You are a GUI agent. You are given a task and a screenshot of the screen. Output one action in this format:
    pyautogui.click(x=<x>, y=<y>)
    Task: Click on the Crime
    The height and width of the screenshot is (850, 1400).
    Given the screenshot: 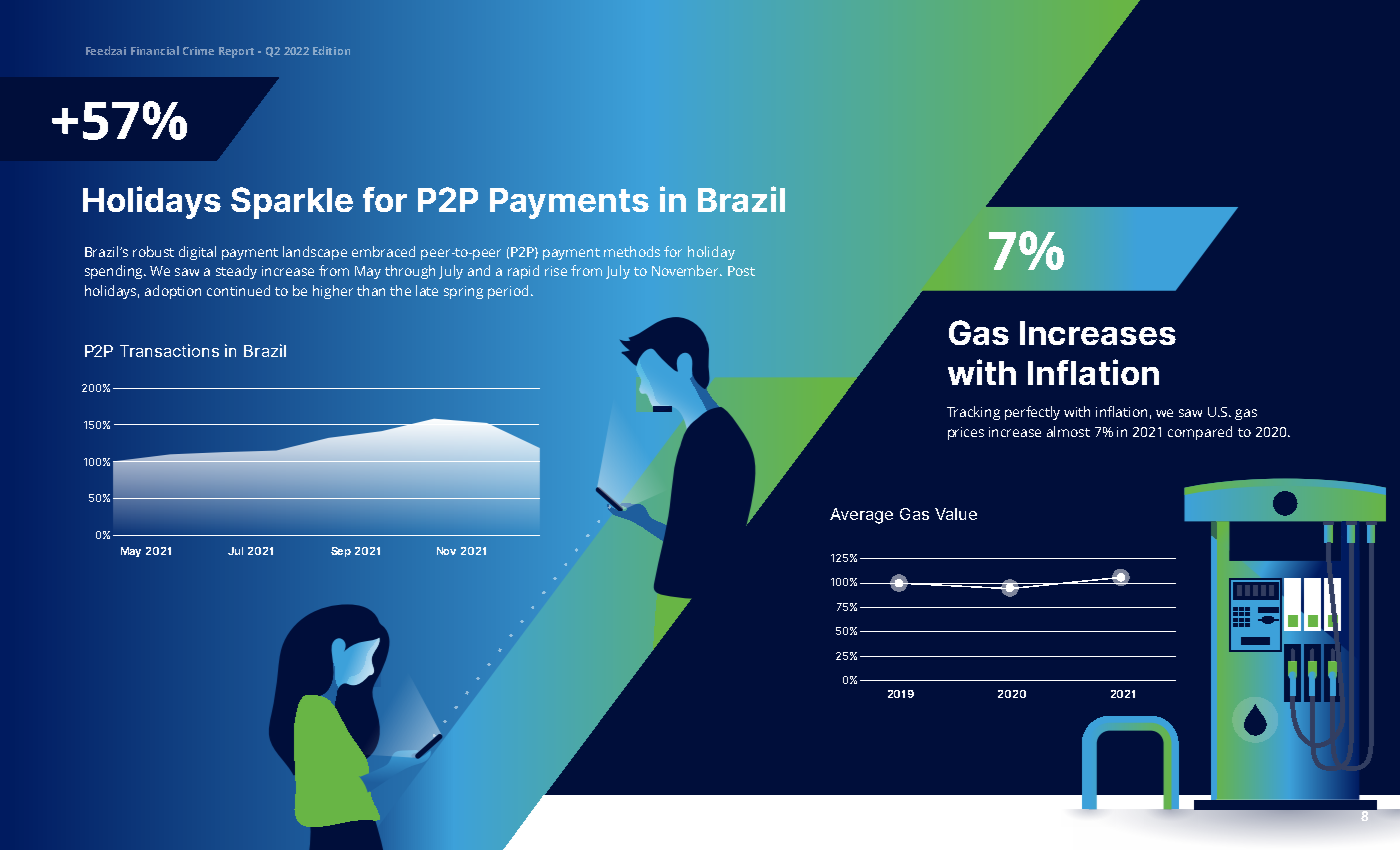 What is the action you would take?
    pyautogui.click(x=198, y=51)
